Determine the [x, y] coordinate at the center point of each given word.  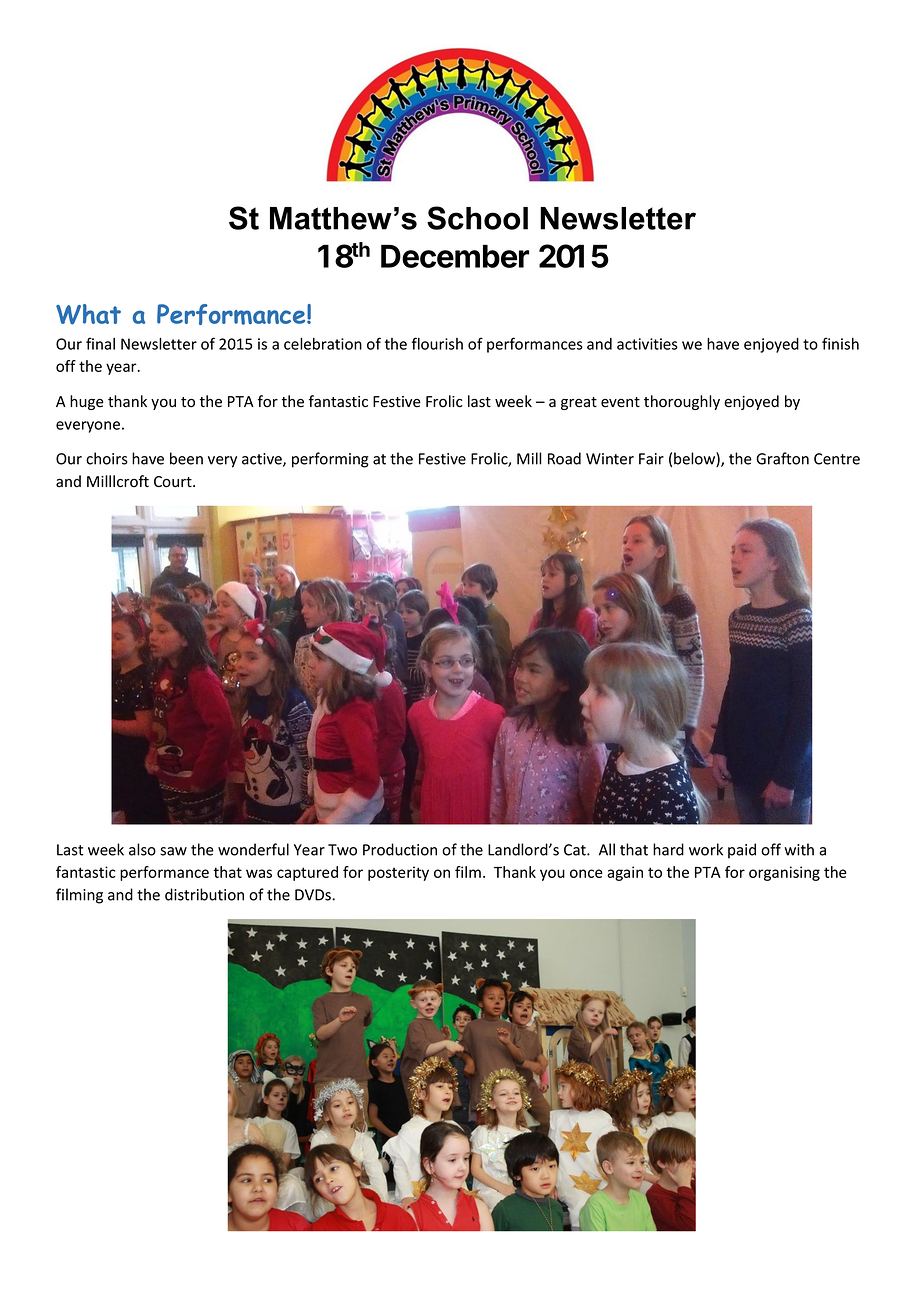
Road [564, 458]
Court [174, 482]
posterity [398, 873]
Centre [837, 459]
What [88, 314]
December [455, 256]
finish [840, 343]
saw [173, 851]
